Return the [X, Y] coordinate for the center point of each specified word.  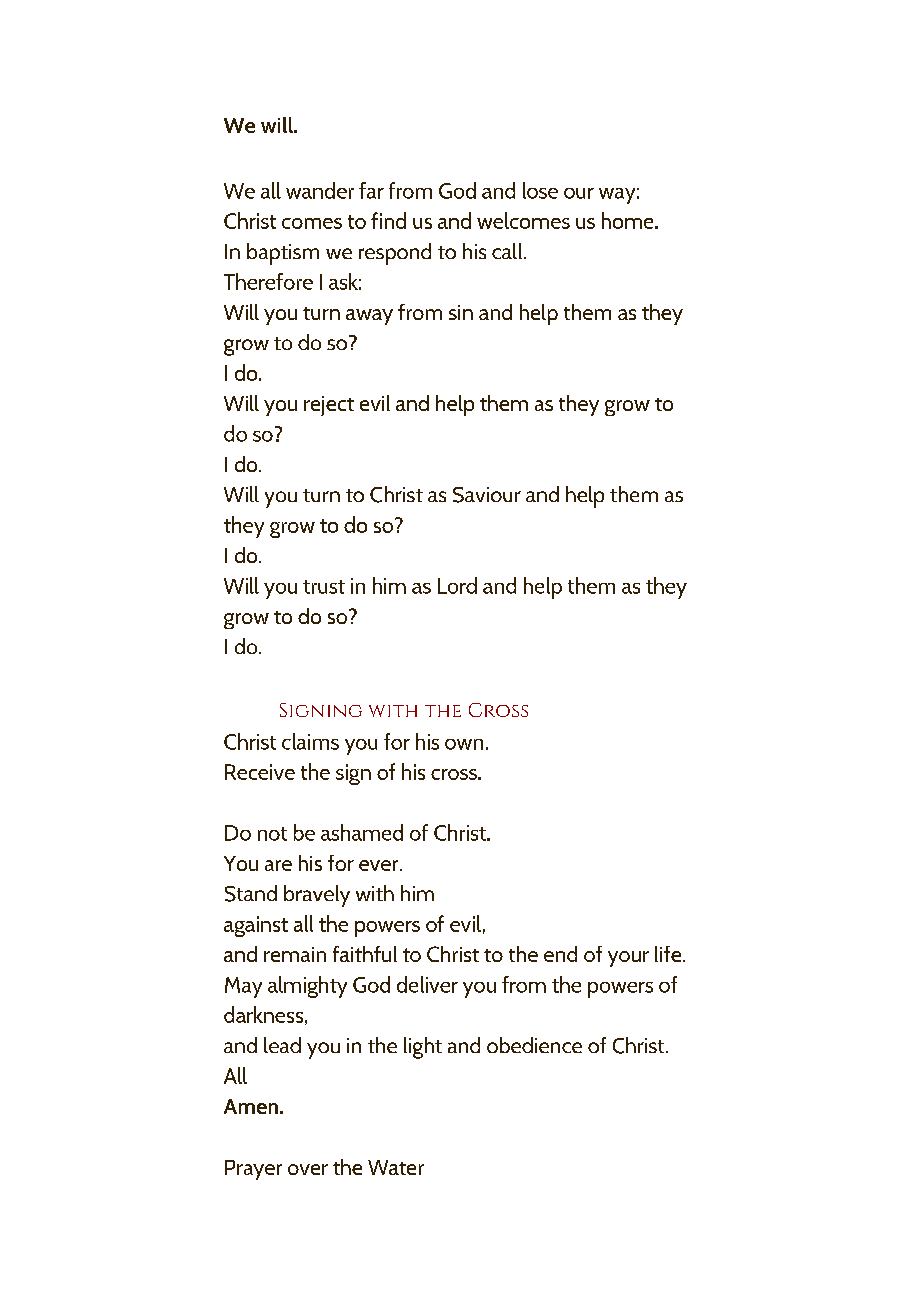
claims [310, 741]
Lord [457, 585]
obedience [534, 1045]
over [308, 1169]
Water [396, 1167]
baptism [283, 254]
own [464, 744]
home [629, 220]
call [508, 251]
